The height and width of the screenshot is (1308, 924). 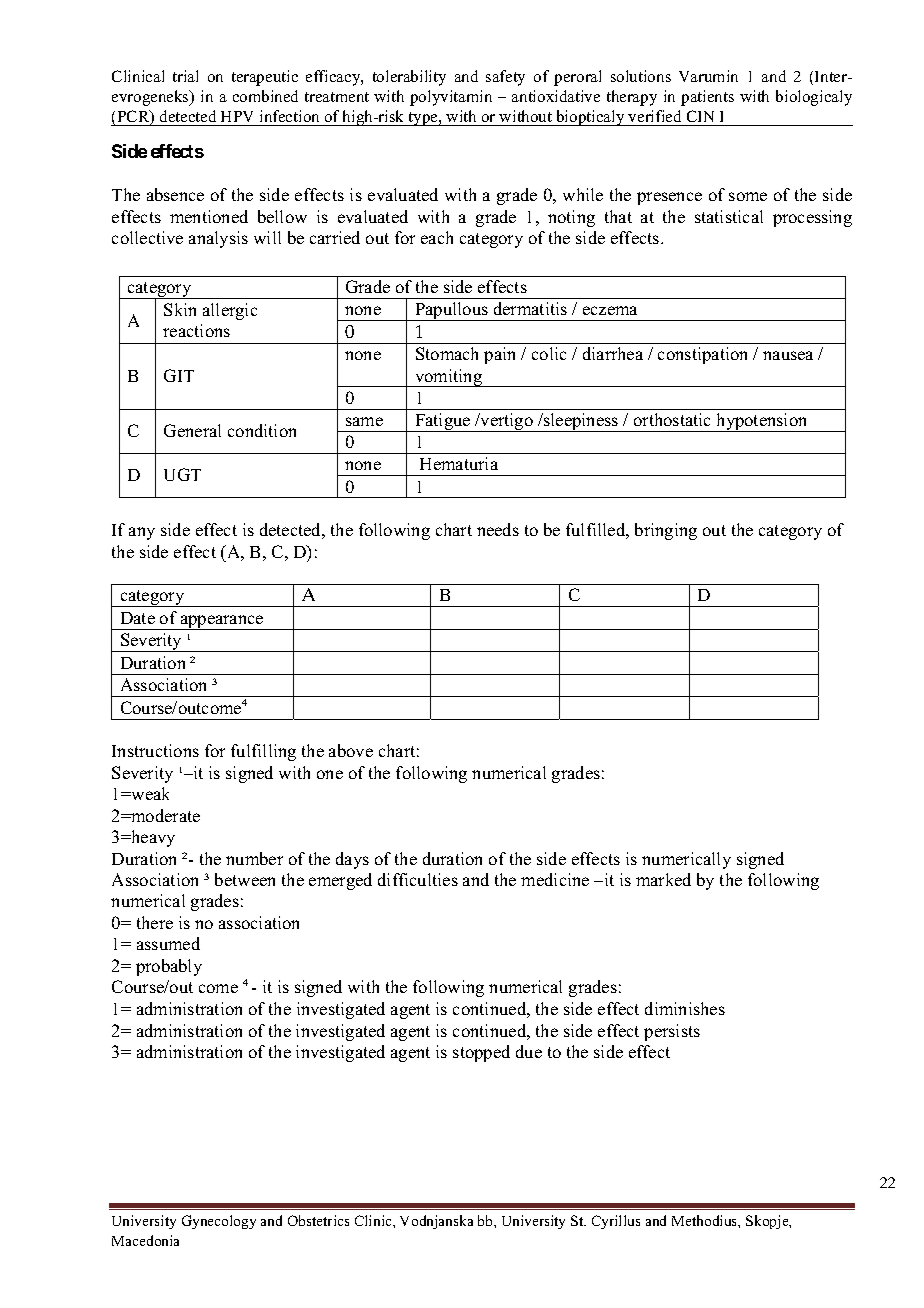 What do you see at coordinates (418, 879) in the screenshot?
I see `difficulties` at bounding box center [418, 879].
